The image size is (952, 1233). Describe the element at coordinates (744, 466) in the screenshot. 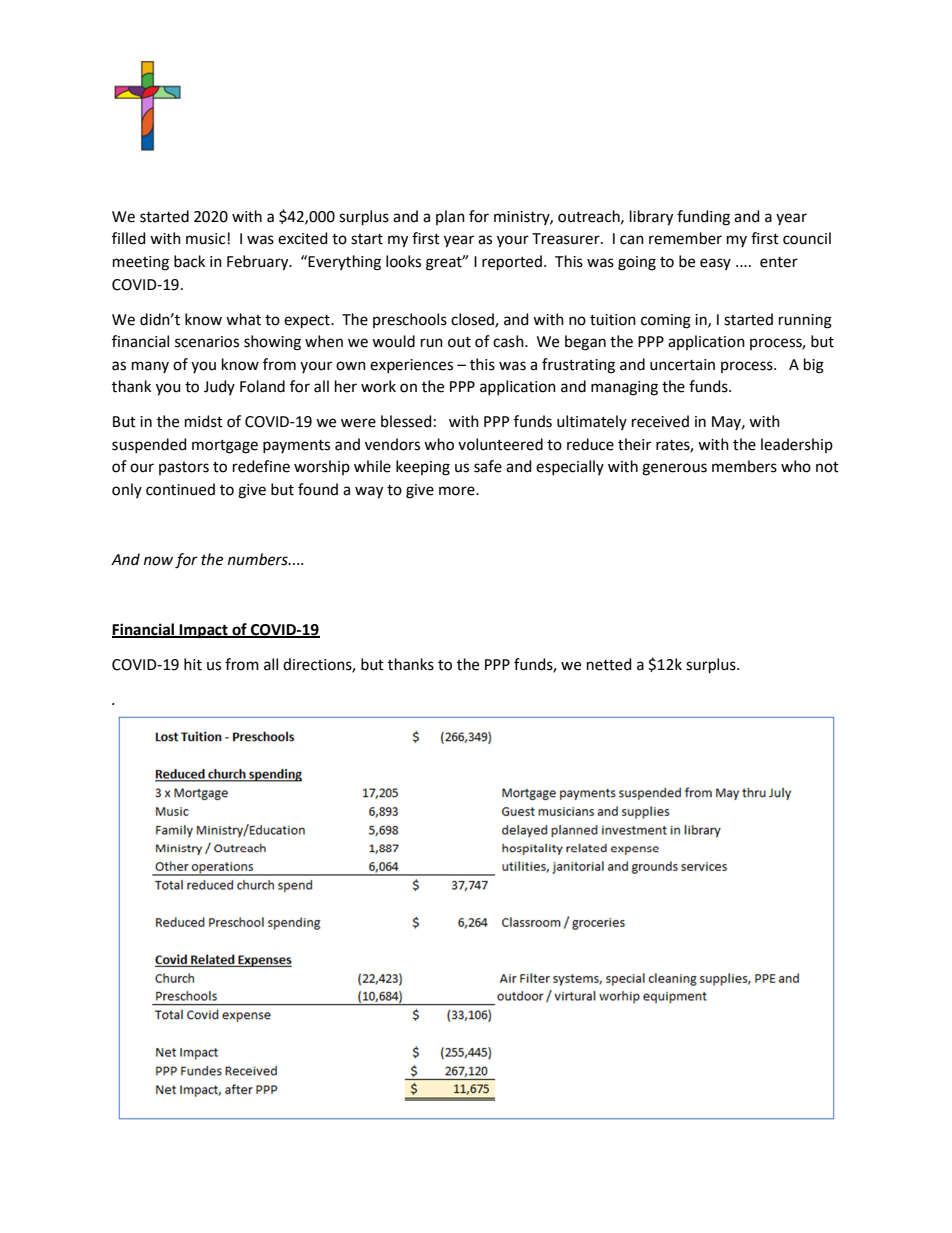

I see `members` at that location.
